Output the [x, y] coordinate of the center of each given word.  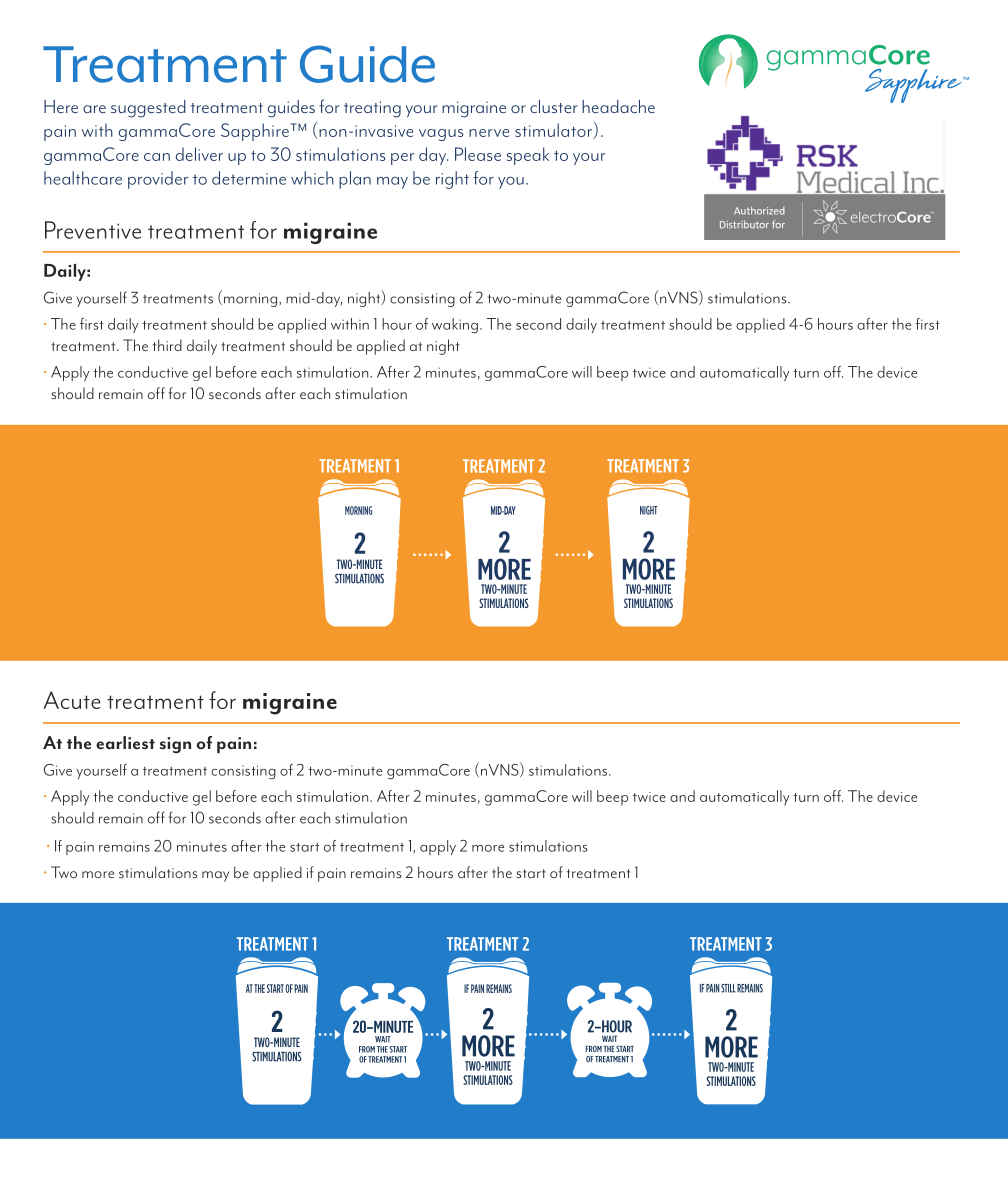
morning [252, 300]
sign [175, 745]
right [452, 180]
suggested [148, 109]
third [167, 345]
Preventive [93, 230]
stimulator [554, 130]
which [312, 178]
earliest [125, 743]
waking [455, 326]
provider [158, 180]
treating [372, 109]
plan [355, 180]
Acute [72, 700]
